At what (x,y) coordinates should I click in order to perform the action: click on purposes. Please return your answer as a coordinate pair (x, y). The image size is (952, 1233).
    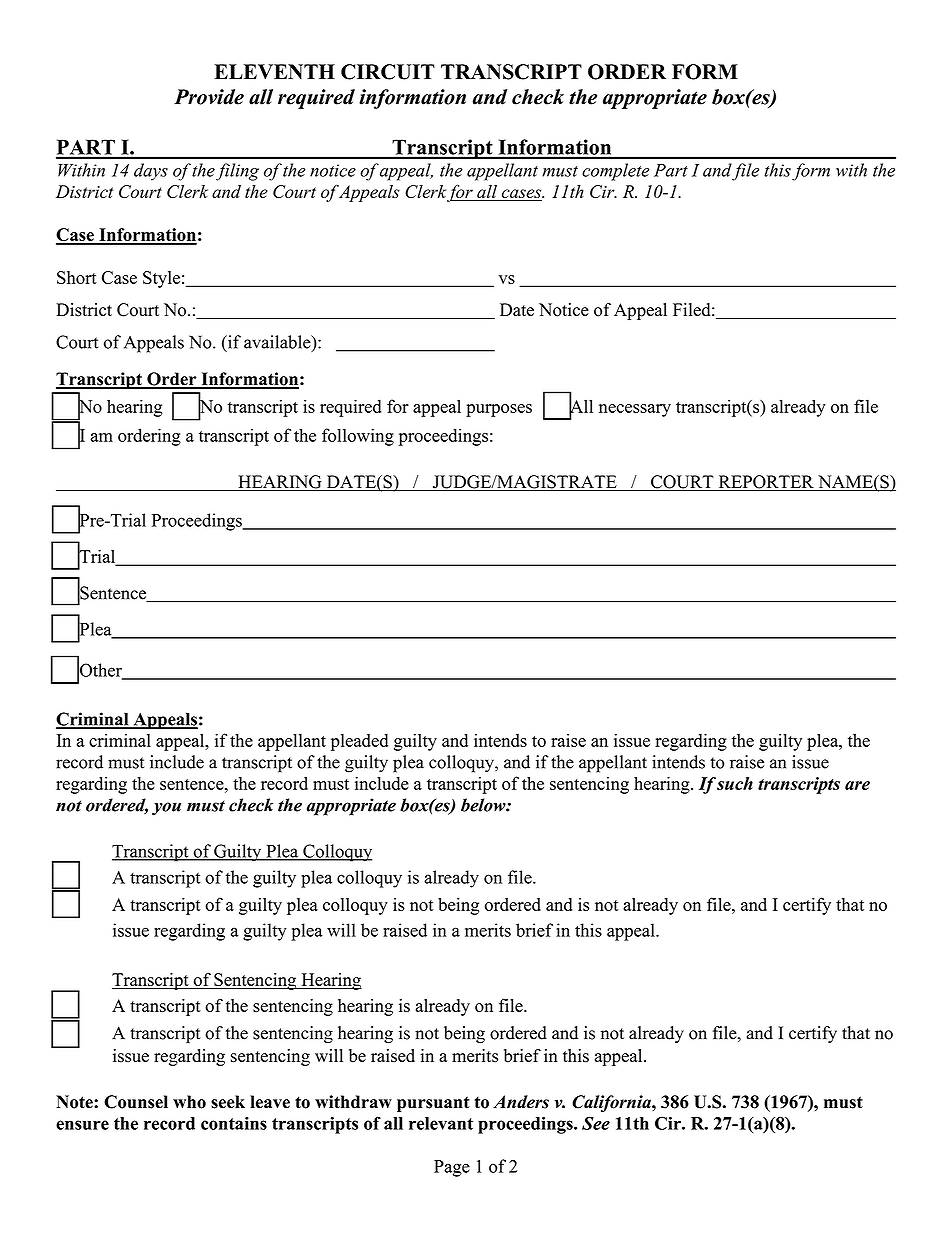
    Looking at the image, I should click on (499, 410).
